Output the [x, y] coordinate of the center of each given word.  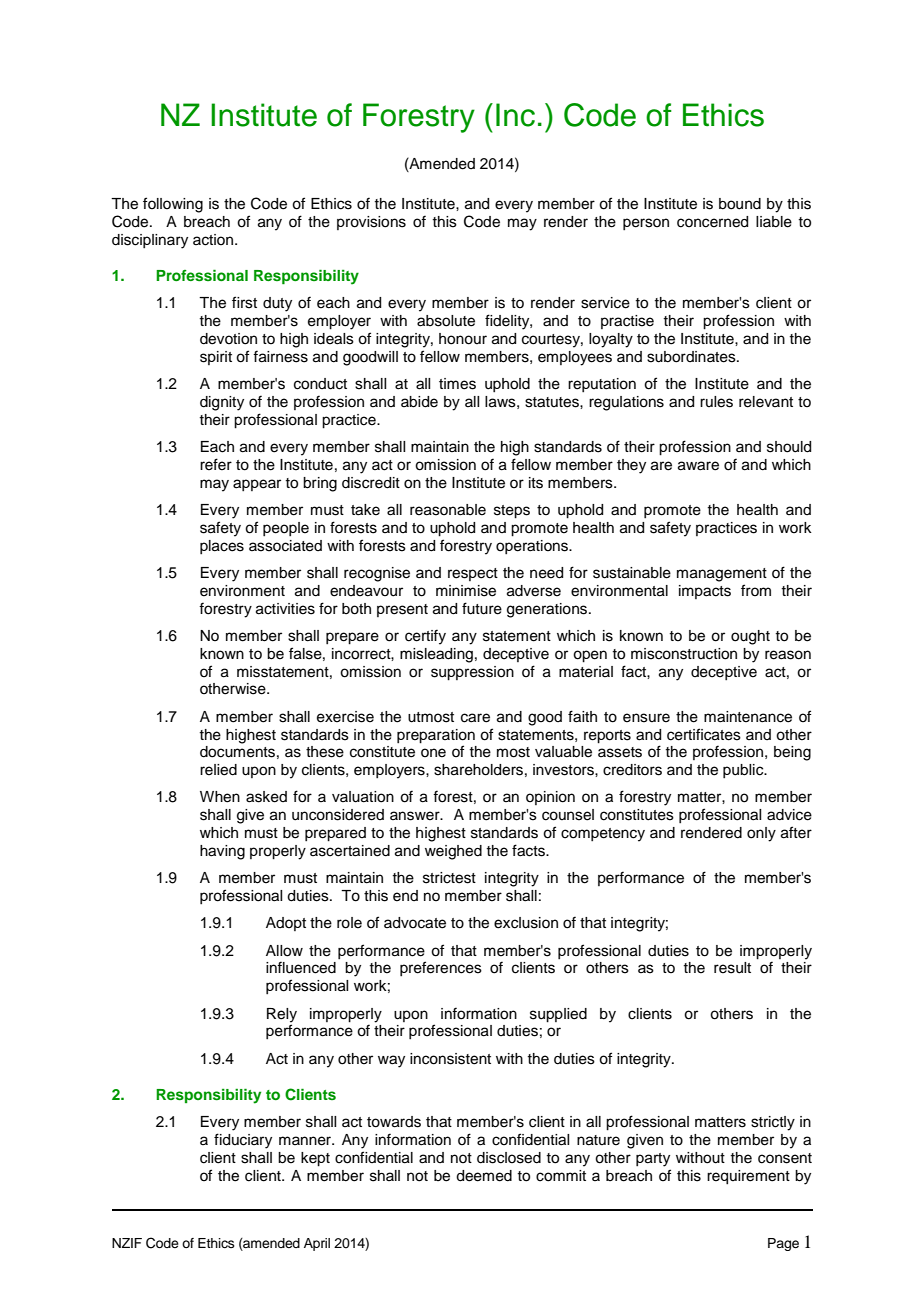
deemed [484, 1176]
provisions [371, 223]
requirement [748, 1177]
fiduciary [243, 1141]
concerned [712, 222]
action [214, 240]
